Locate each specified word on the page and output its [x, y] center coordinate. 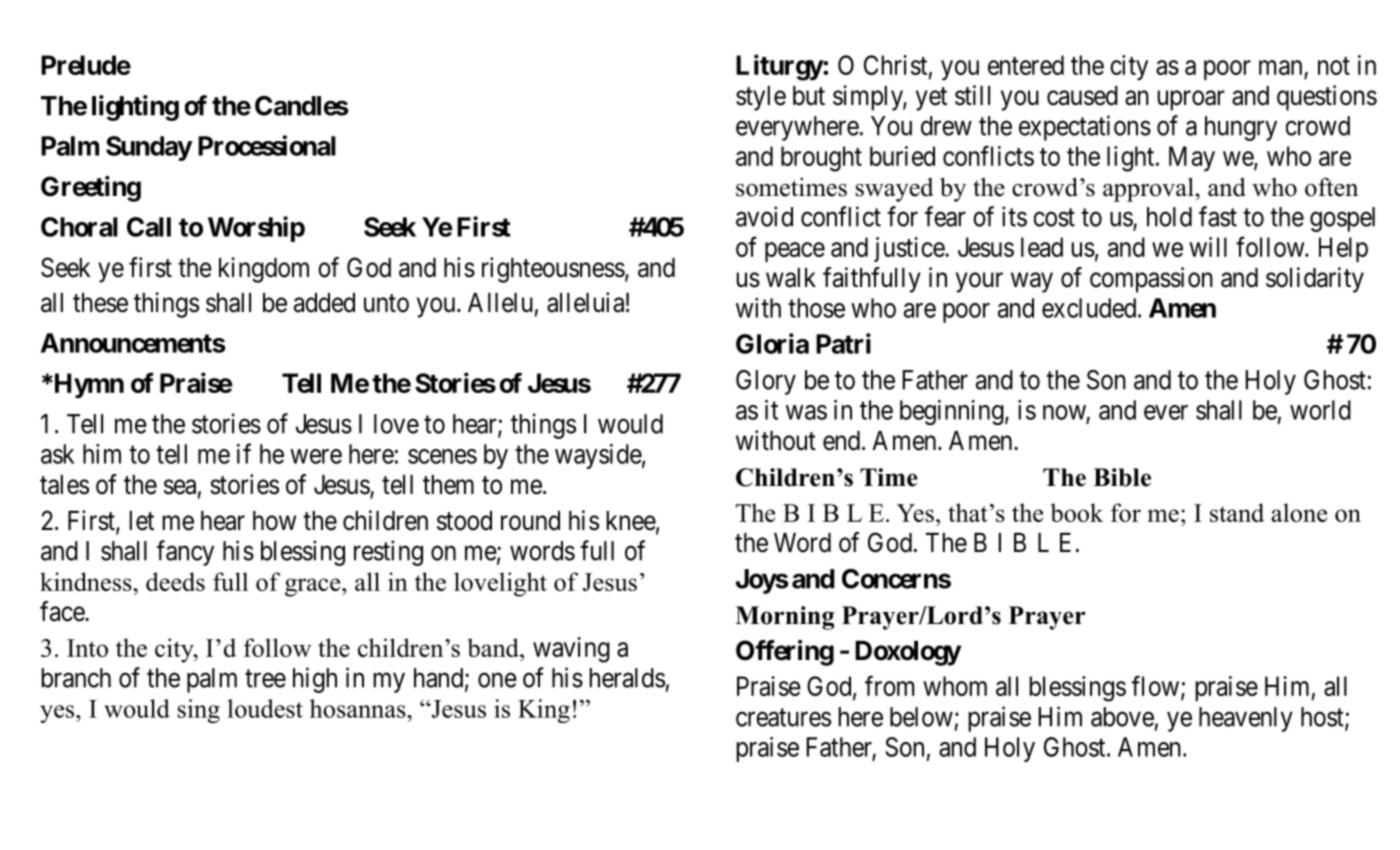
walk [791, 278]
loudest [265, 708]
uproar [1191, 100]
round [530, 521]
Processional [267, 145]
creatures [783, 717]
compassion [1151, 280]
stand [1237, 512]
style [761, 98]
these [100, 303]
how [274, 521]
